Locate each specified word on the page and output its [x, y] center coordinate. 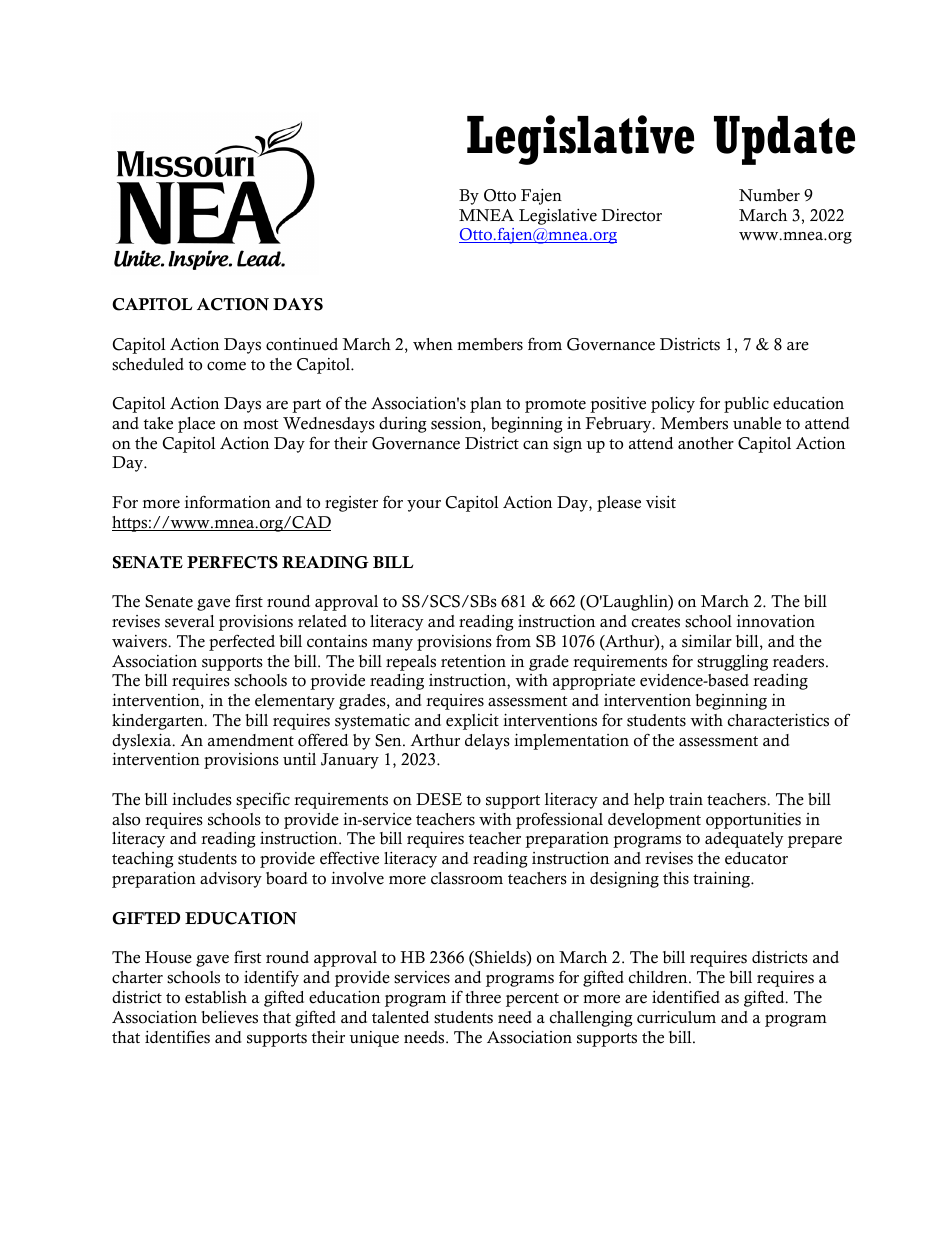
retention [473, 661]
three [483, 997]
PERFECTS [232, 562]
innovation [776, 621]
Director [632, 215]
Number [769, 195]
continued [302, 344]
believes [229, 1017]
